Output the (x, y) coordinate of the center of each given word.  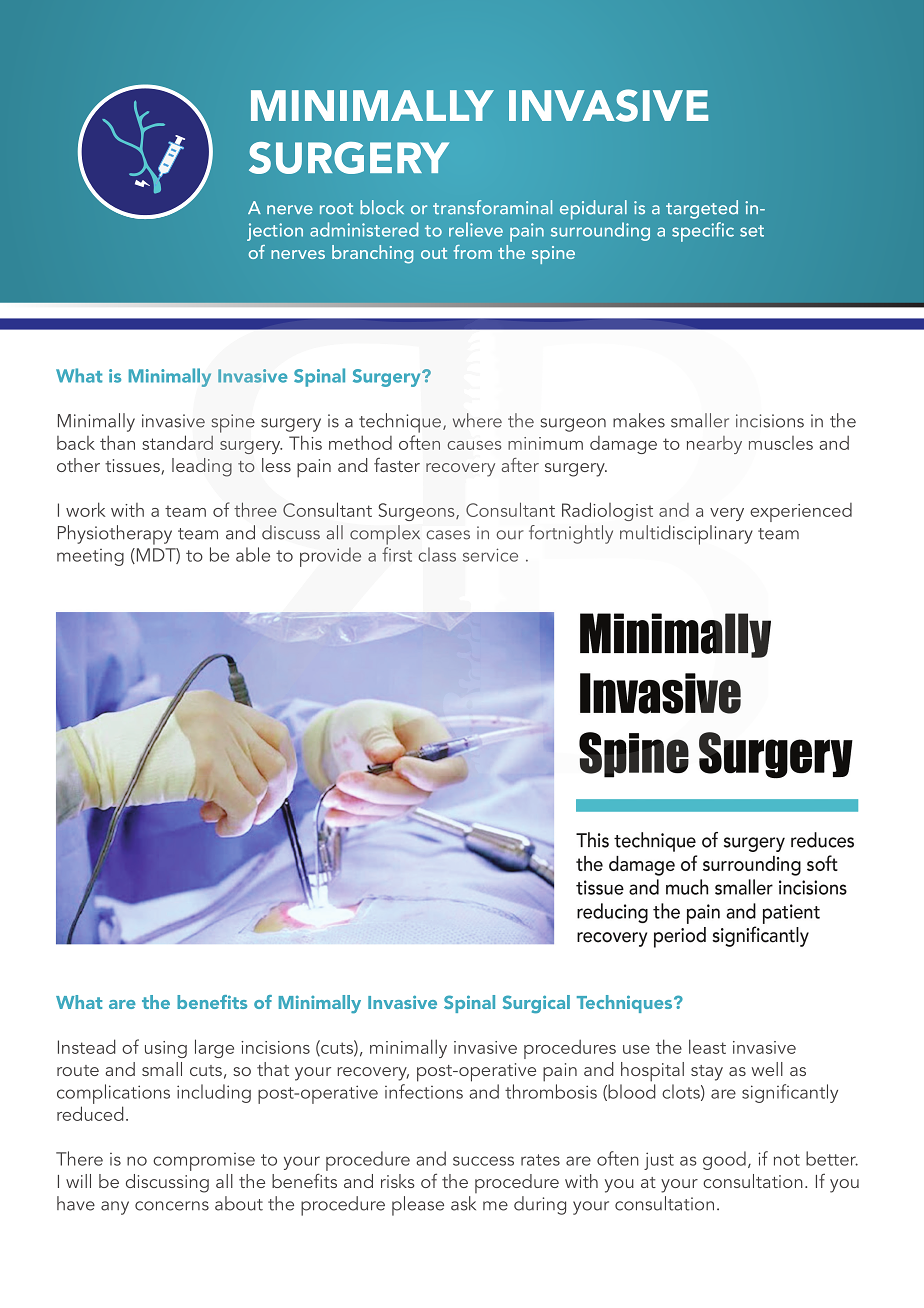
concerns (172, 1206)
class (437, 554)
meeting (90, 557)
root (336, 209)
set (752, 231)
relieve (476, 229)
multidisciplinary (686, 535)
